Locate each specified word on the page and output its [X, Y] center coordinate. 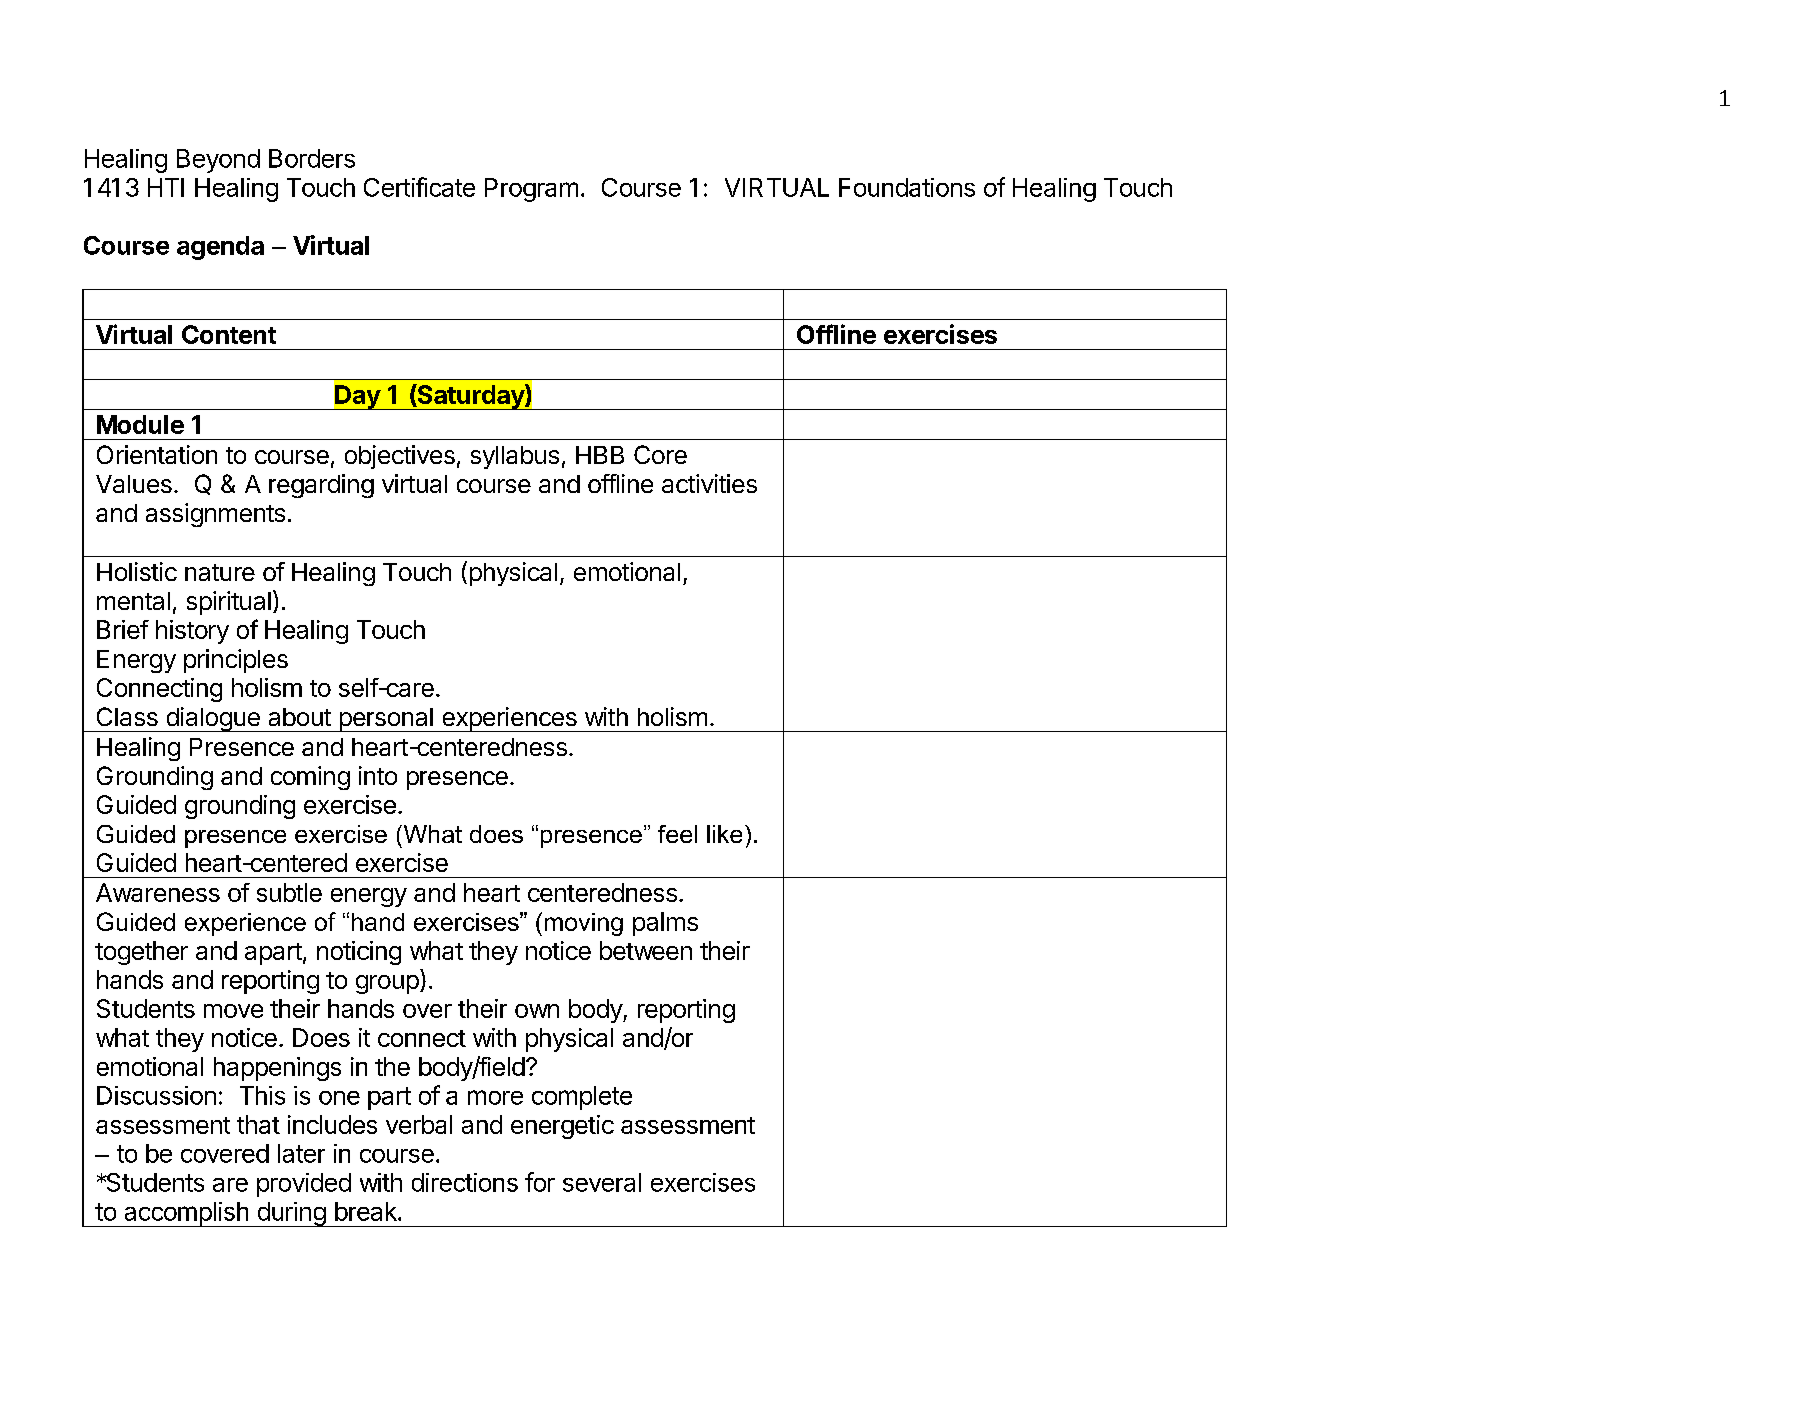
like [724, 834]
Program [531, 190]
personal [386, 720]
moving [584, 924]
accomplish [186, 1214]
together [141, 953]
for [540, 1182]
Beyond [218, 161]
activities [709, 483]
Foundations [907, 187]
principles [236, 661]
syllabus [515, 457]
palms [665, 924]
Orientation [157, 454]
